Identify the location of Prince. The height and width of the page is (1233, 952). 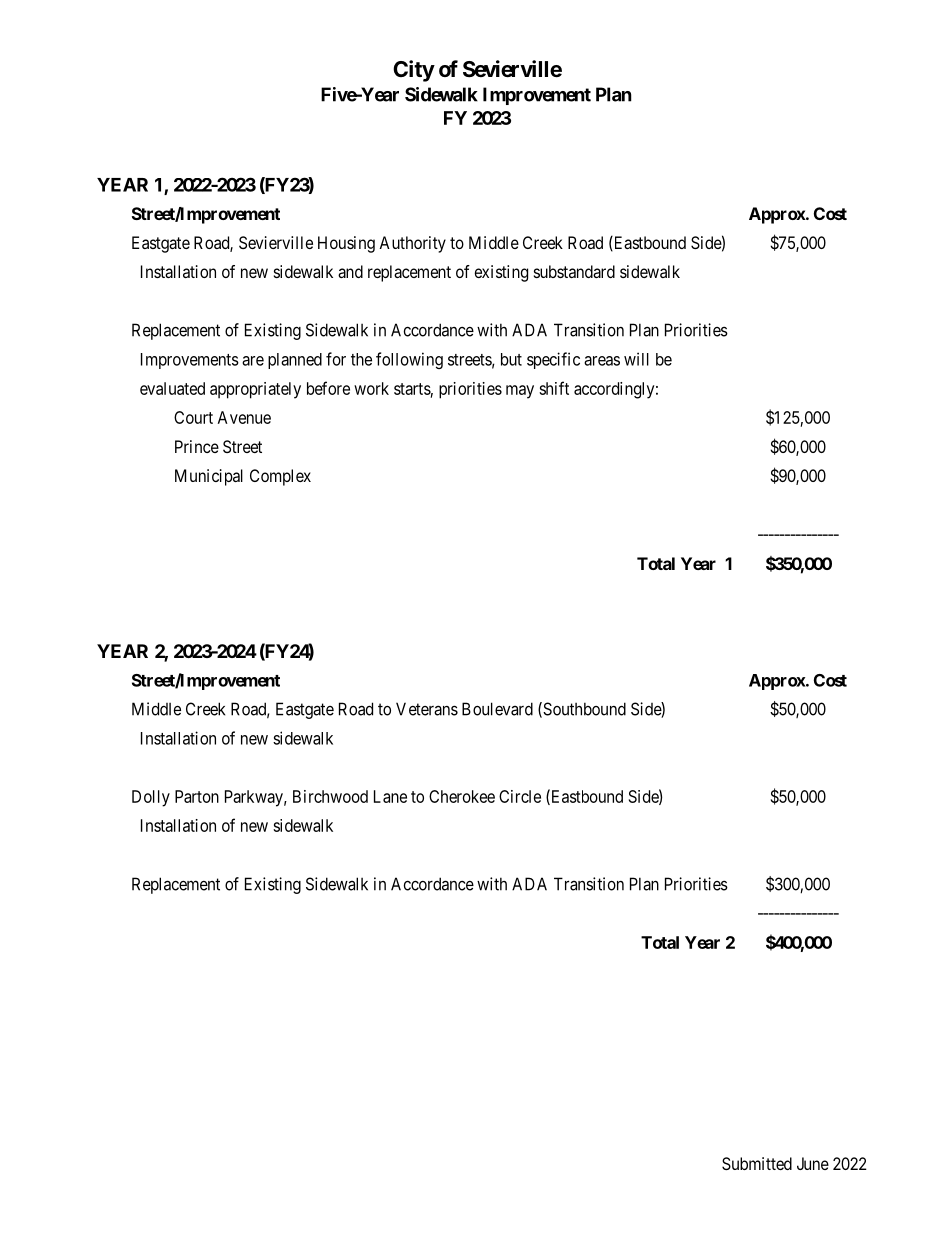
(197, 446).
